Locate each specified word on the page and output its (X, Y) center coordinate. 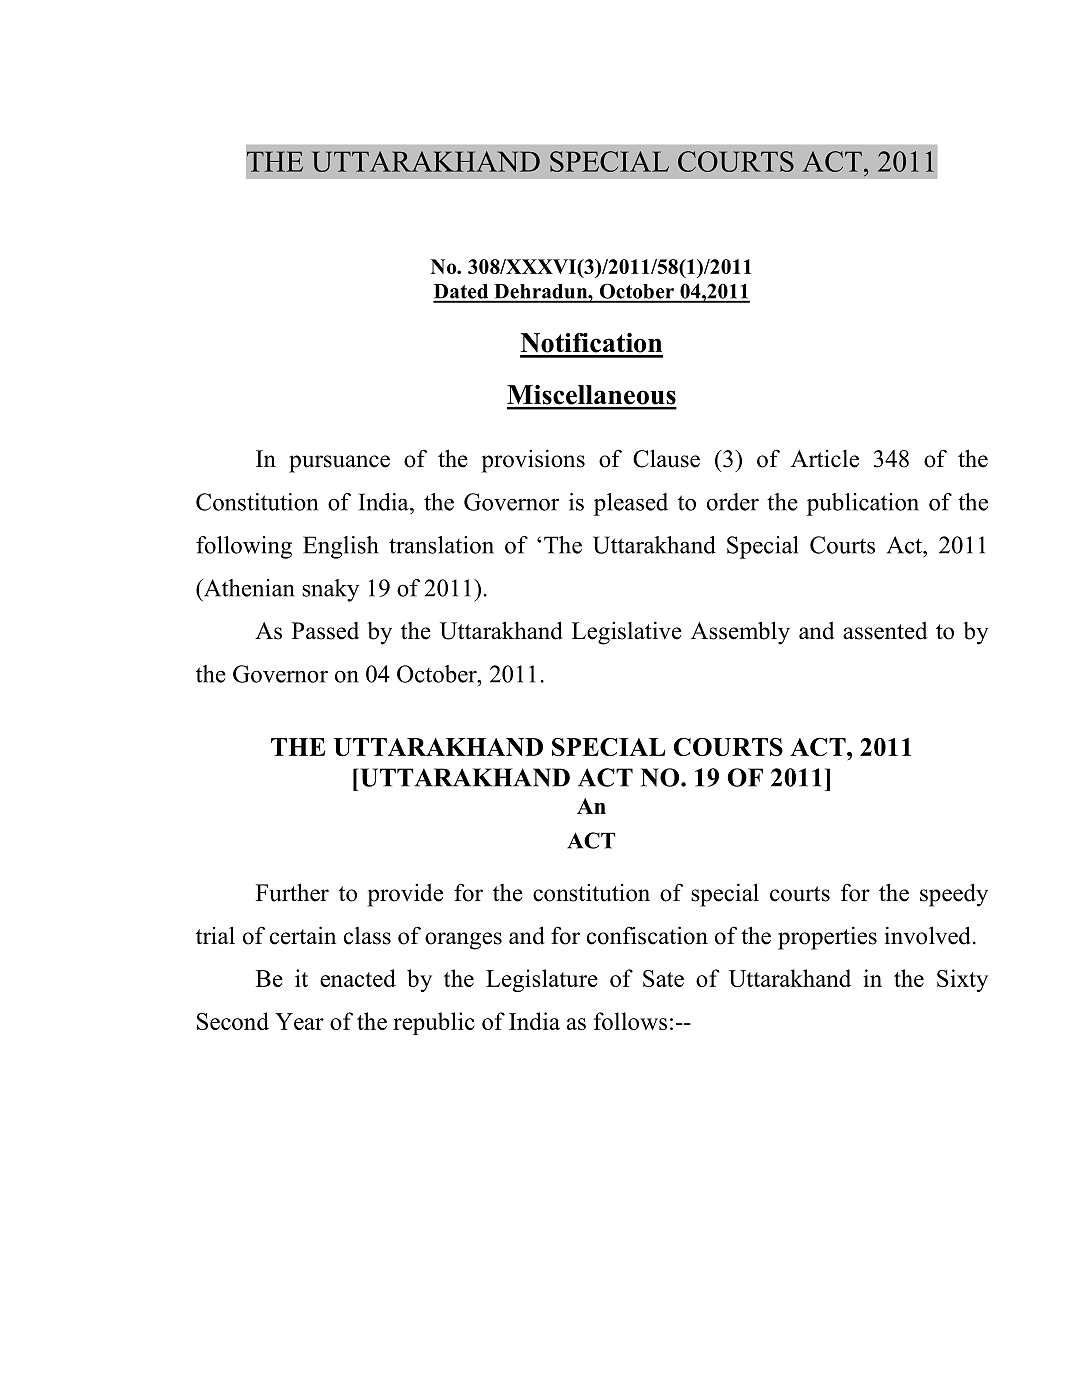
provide (405, 895)
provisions (533, 461)
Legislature (542, 980)
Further (292, 892)
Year (299, 1021)
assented (885, 631)
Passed (325, 631)
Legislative (627, 633)
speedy (954, 895)
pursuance (339, 464)
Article (825, 459)
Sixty (962, 980)
